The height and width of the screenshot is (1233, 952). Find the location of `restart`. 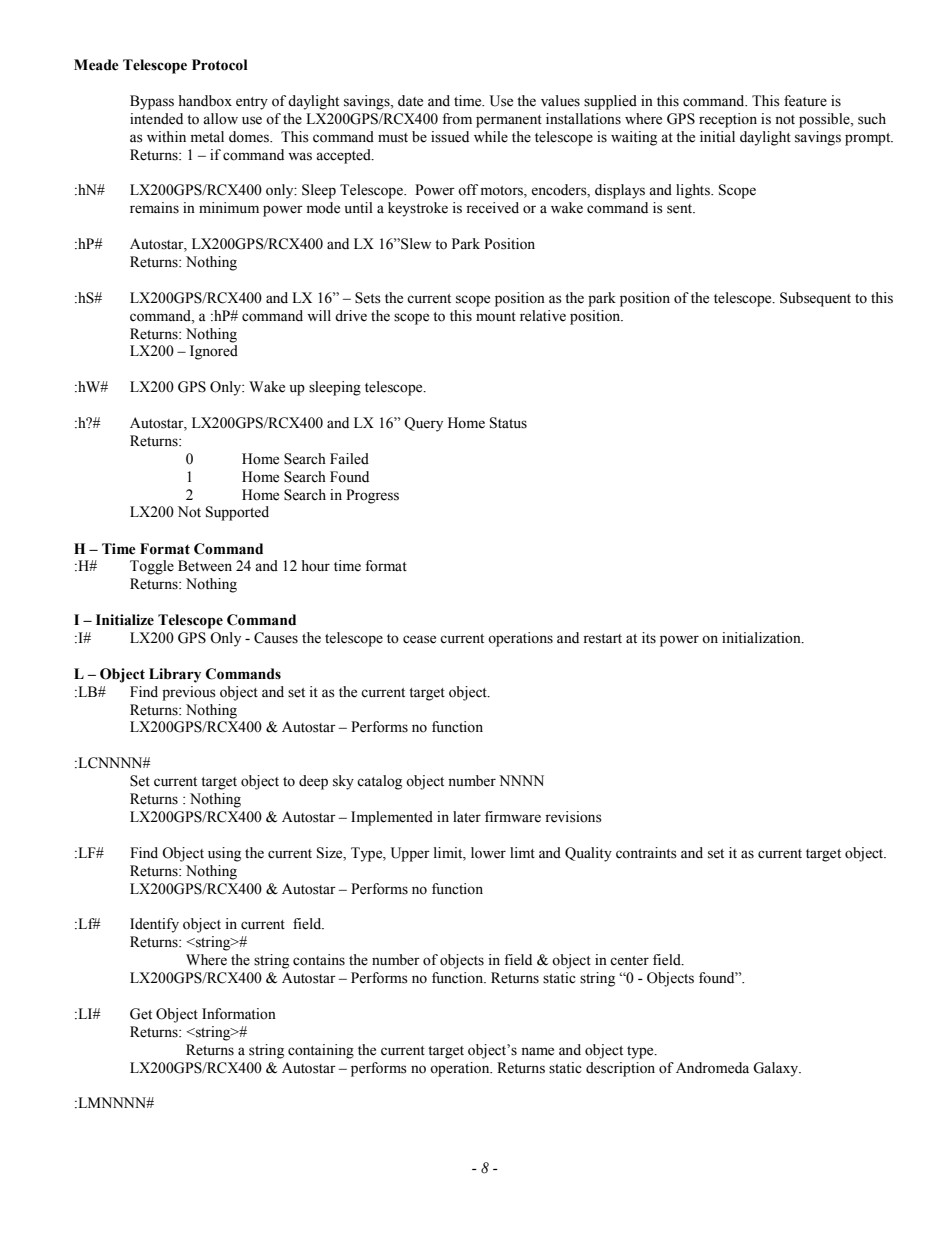

restart is located at coordinates (602, 639).
